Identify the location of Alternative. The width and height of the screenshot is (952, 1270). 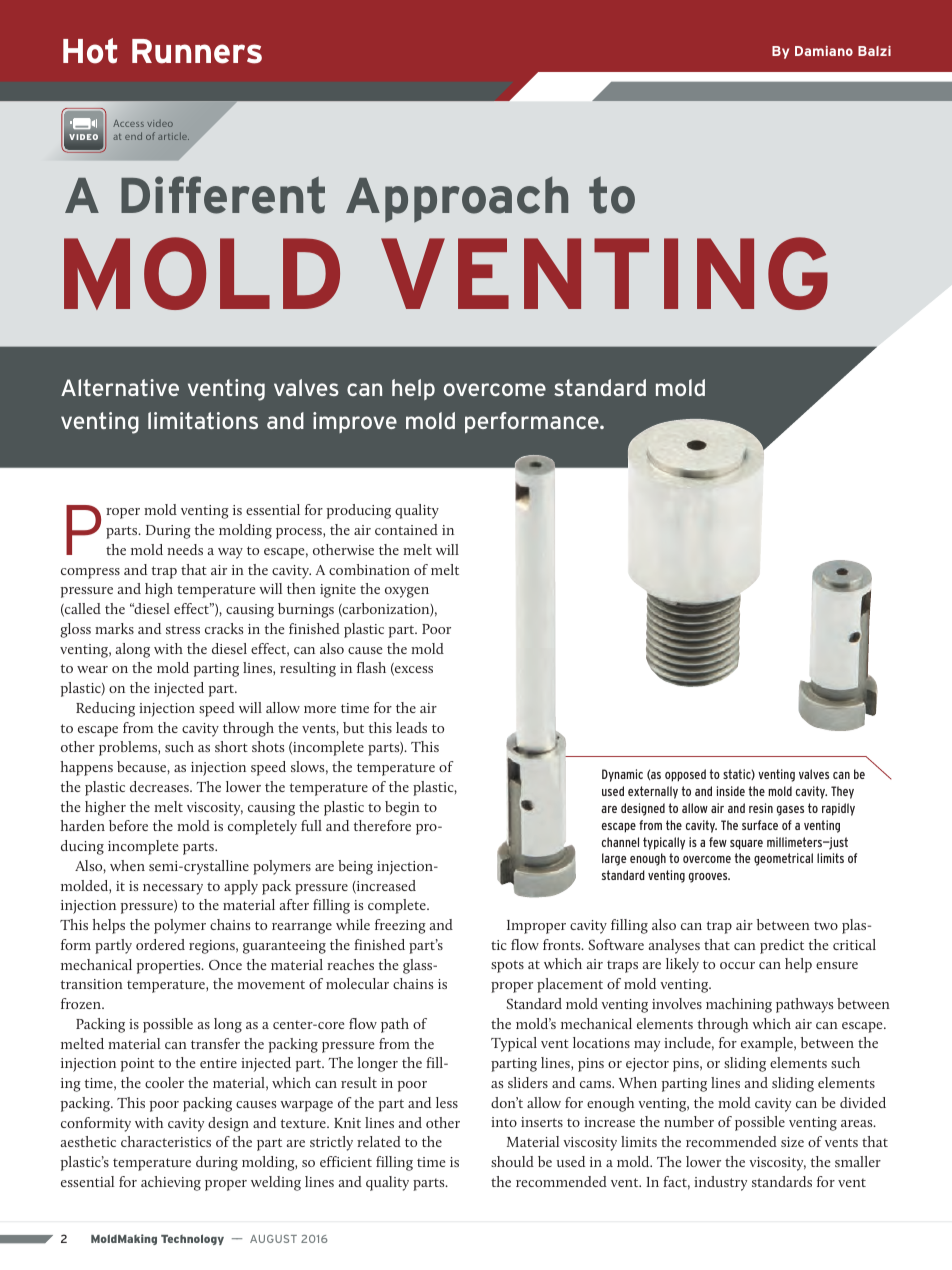
(120, 387).
